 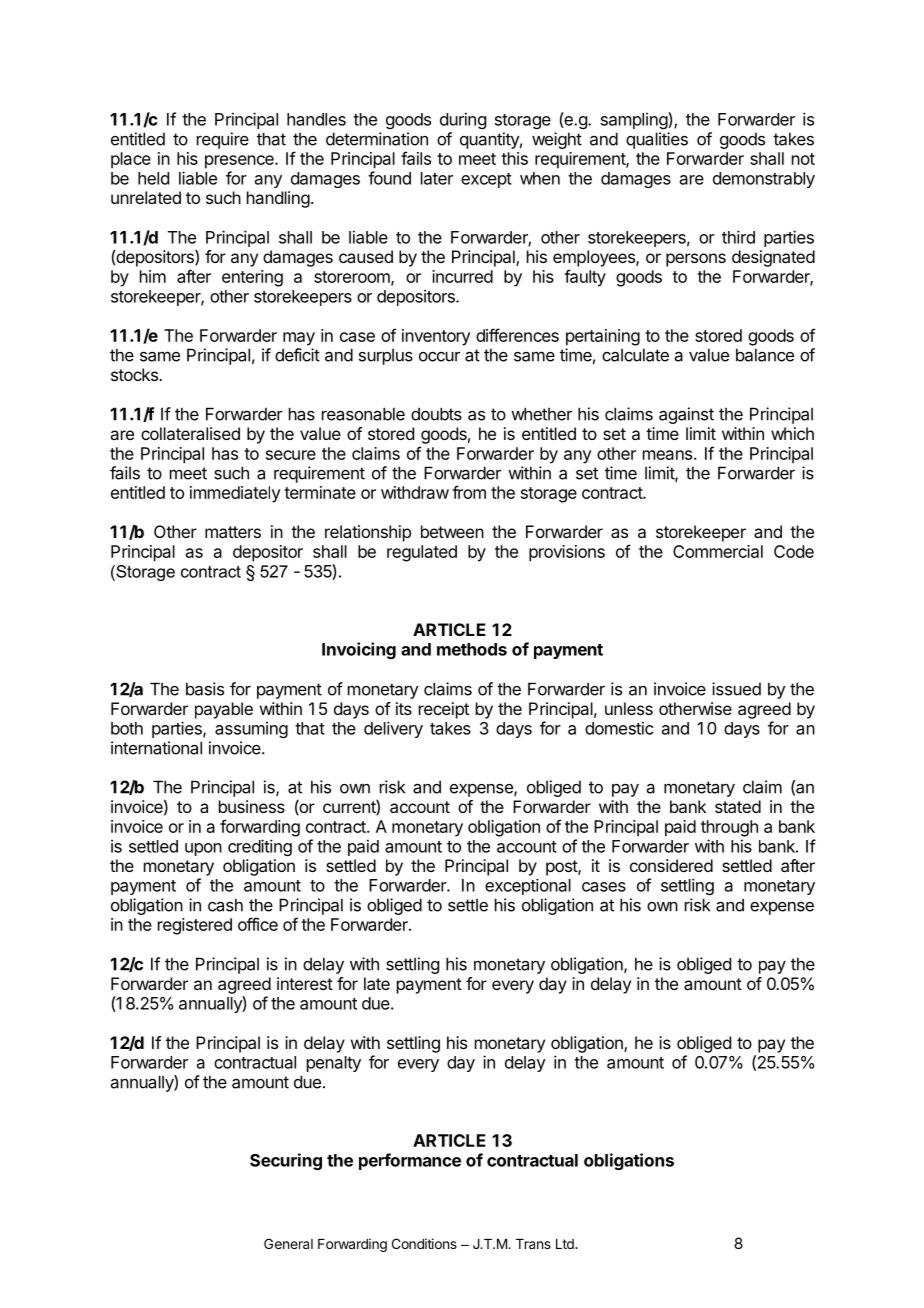 What do you see at coordinates (671, 865) in the document?
I see `considered` at bounding box center [671, 865].
